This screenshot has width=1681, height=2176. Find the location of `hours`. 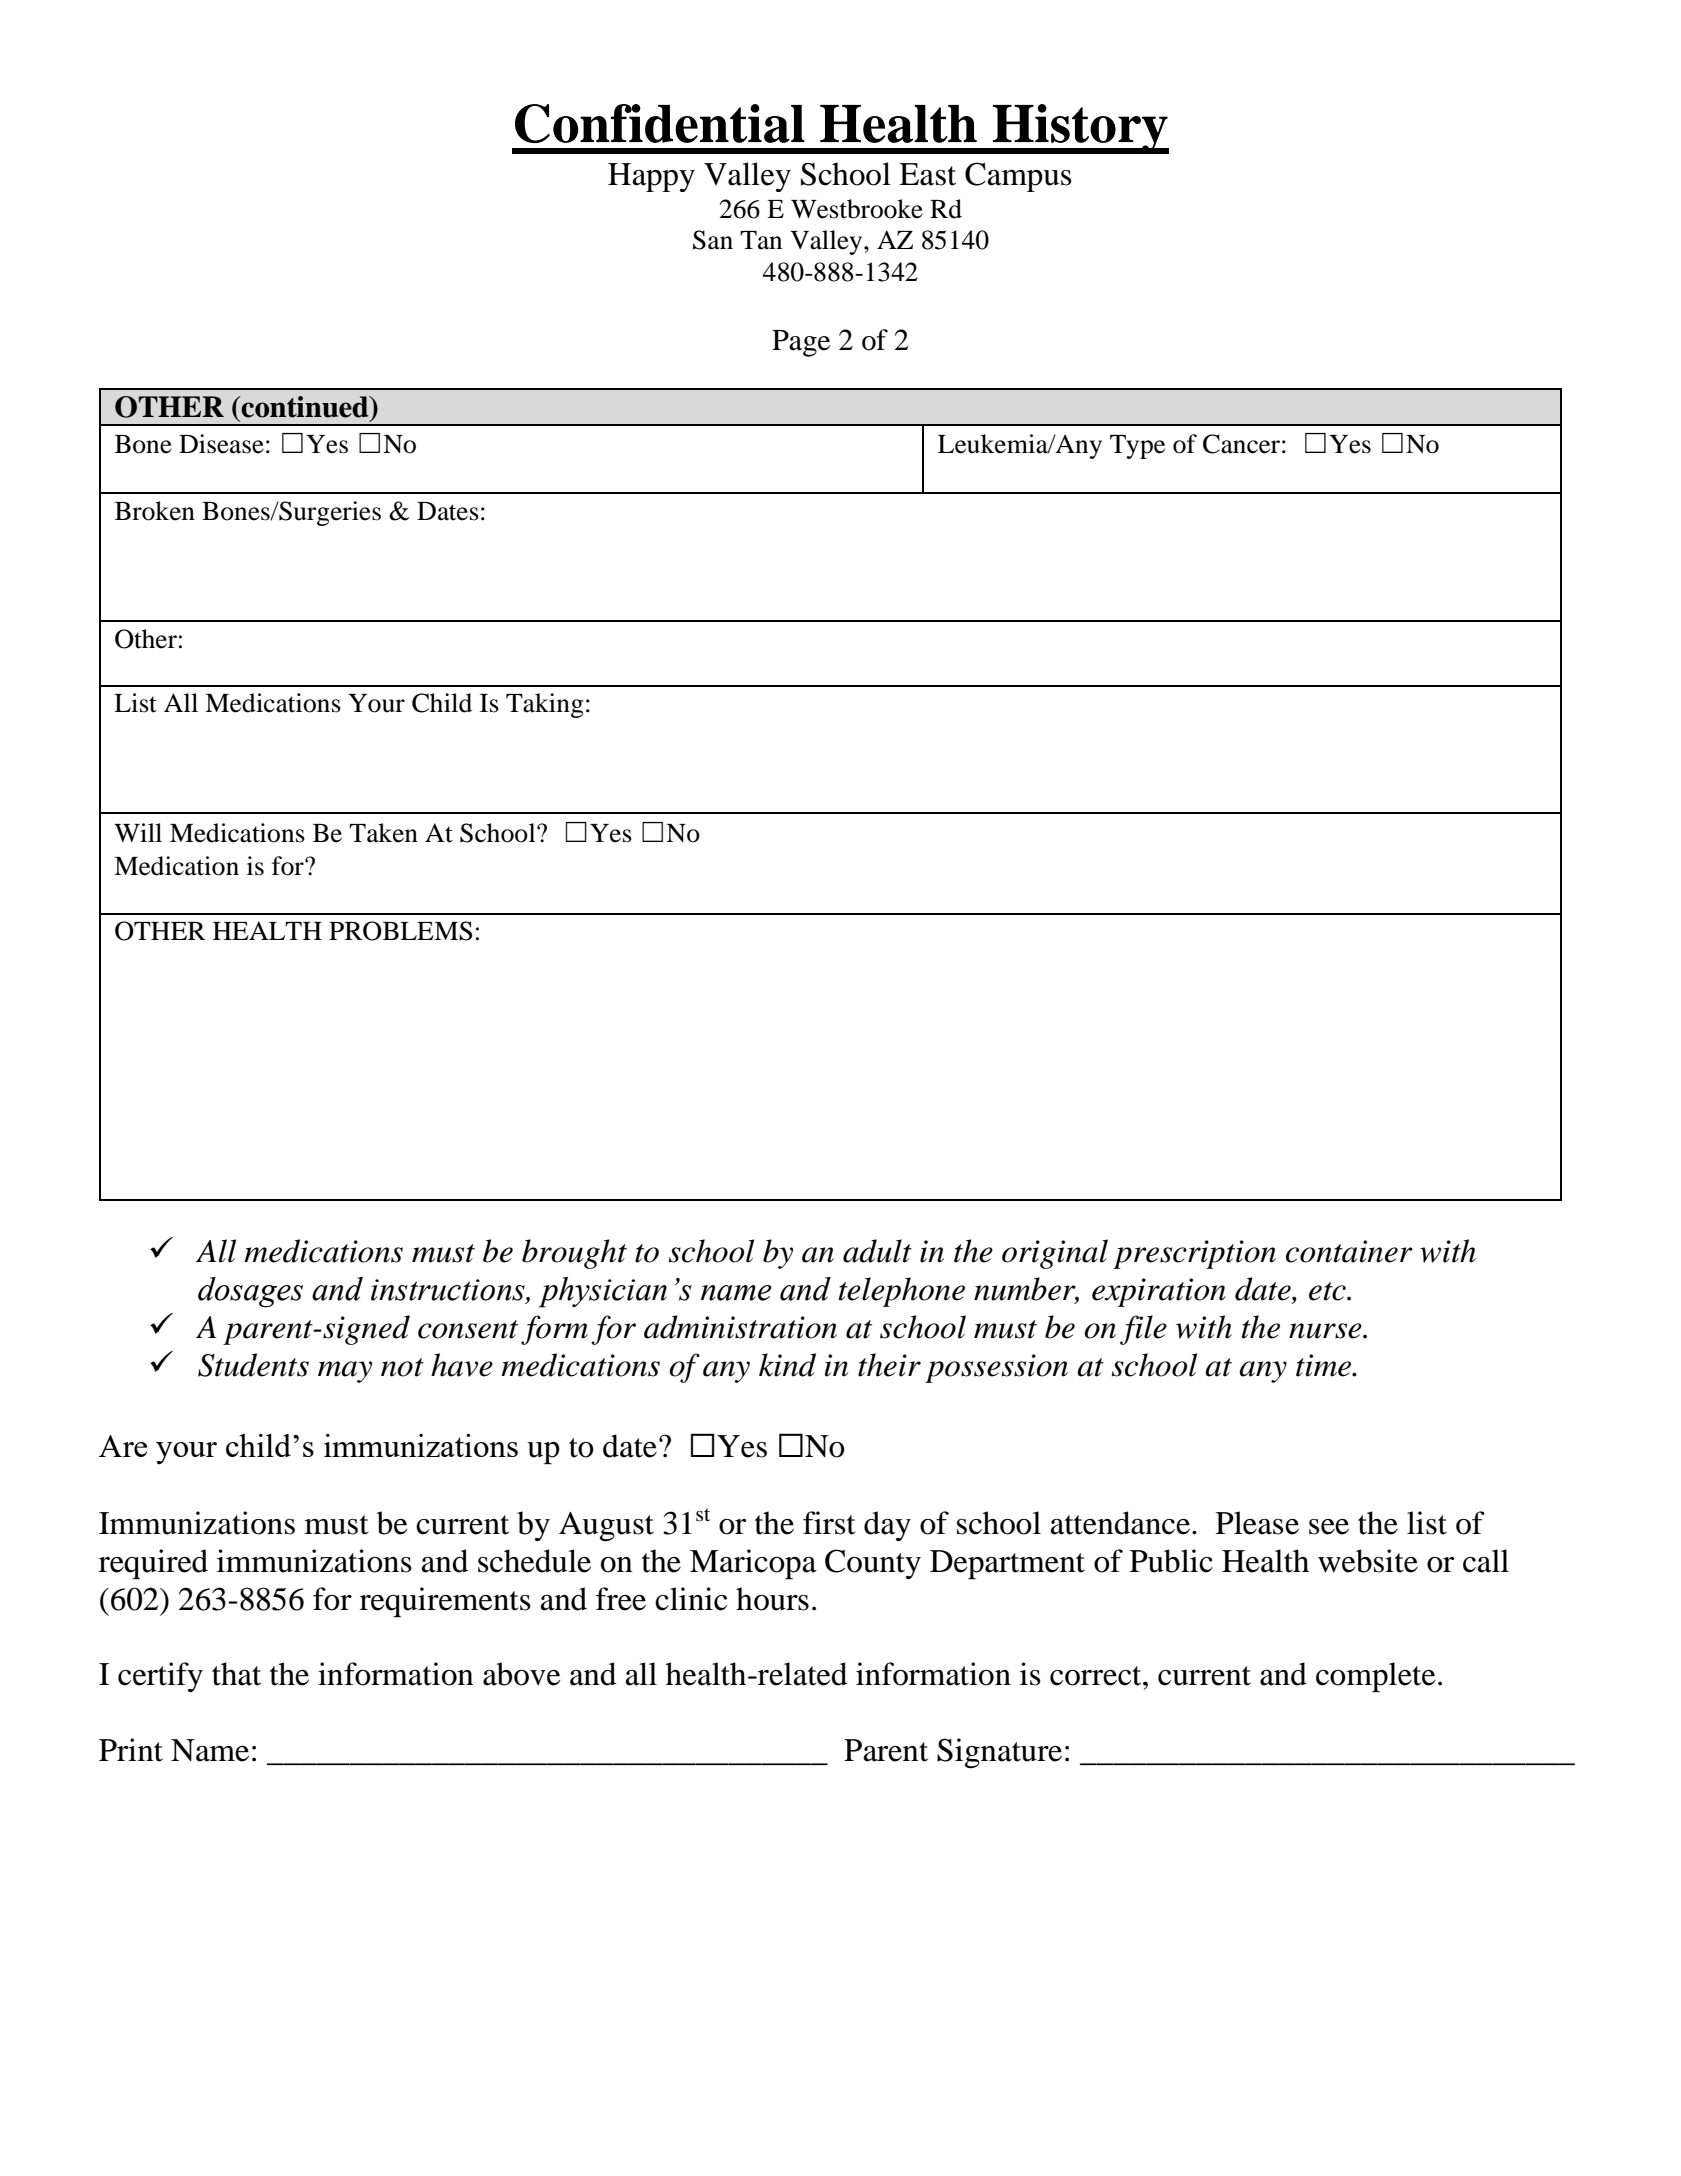

hours is located at coordinates (772, 1599).
